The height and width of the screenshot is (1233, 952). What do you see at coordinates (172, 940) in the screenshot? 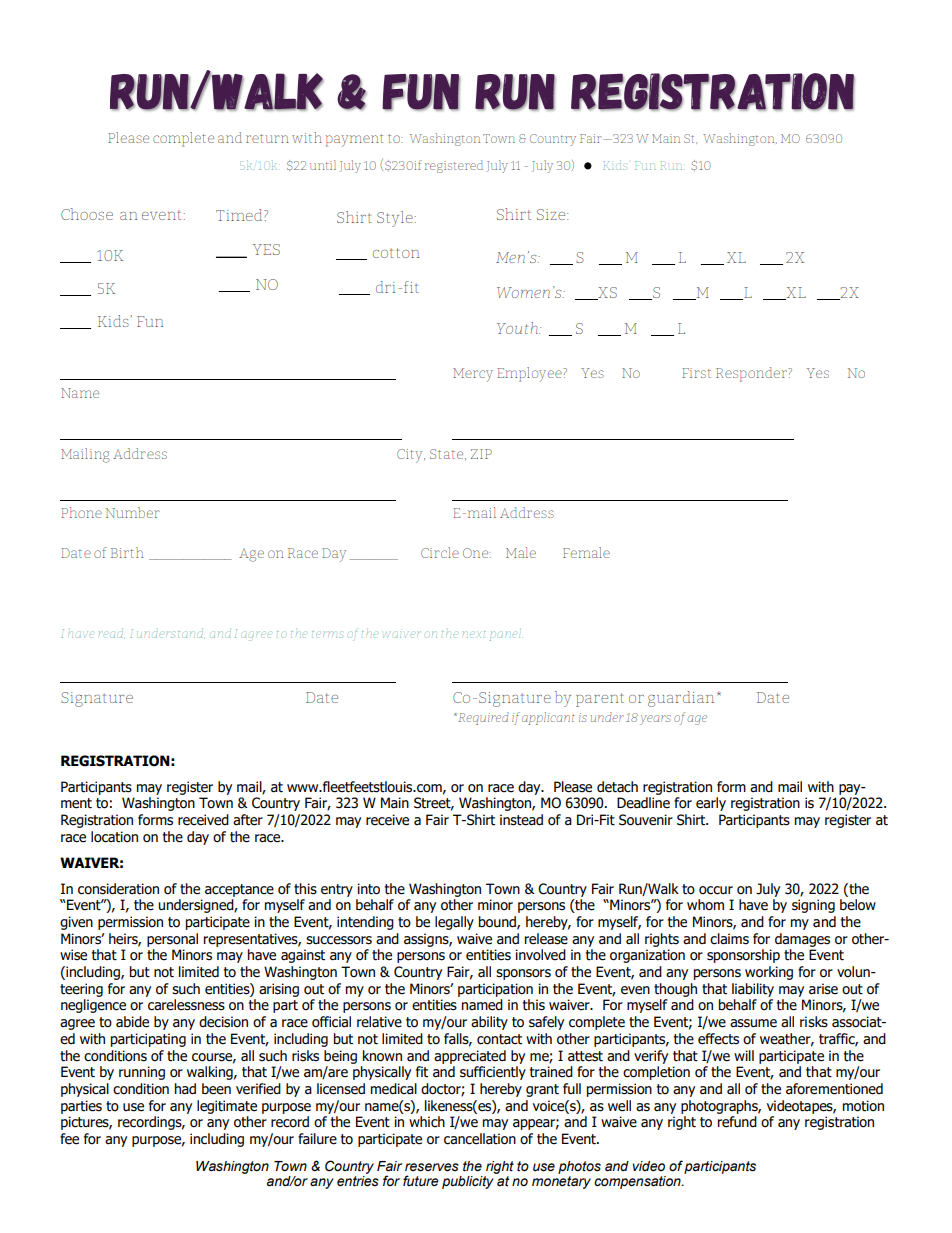
I see `personal` at bounding box center [172, 940].
